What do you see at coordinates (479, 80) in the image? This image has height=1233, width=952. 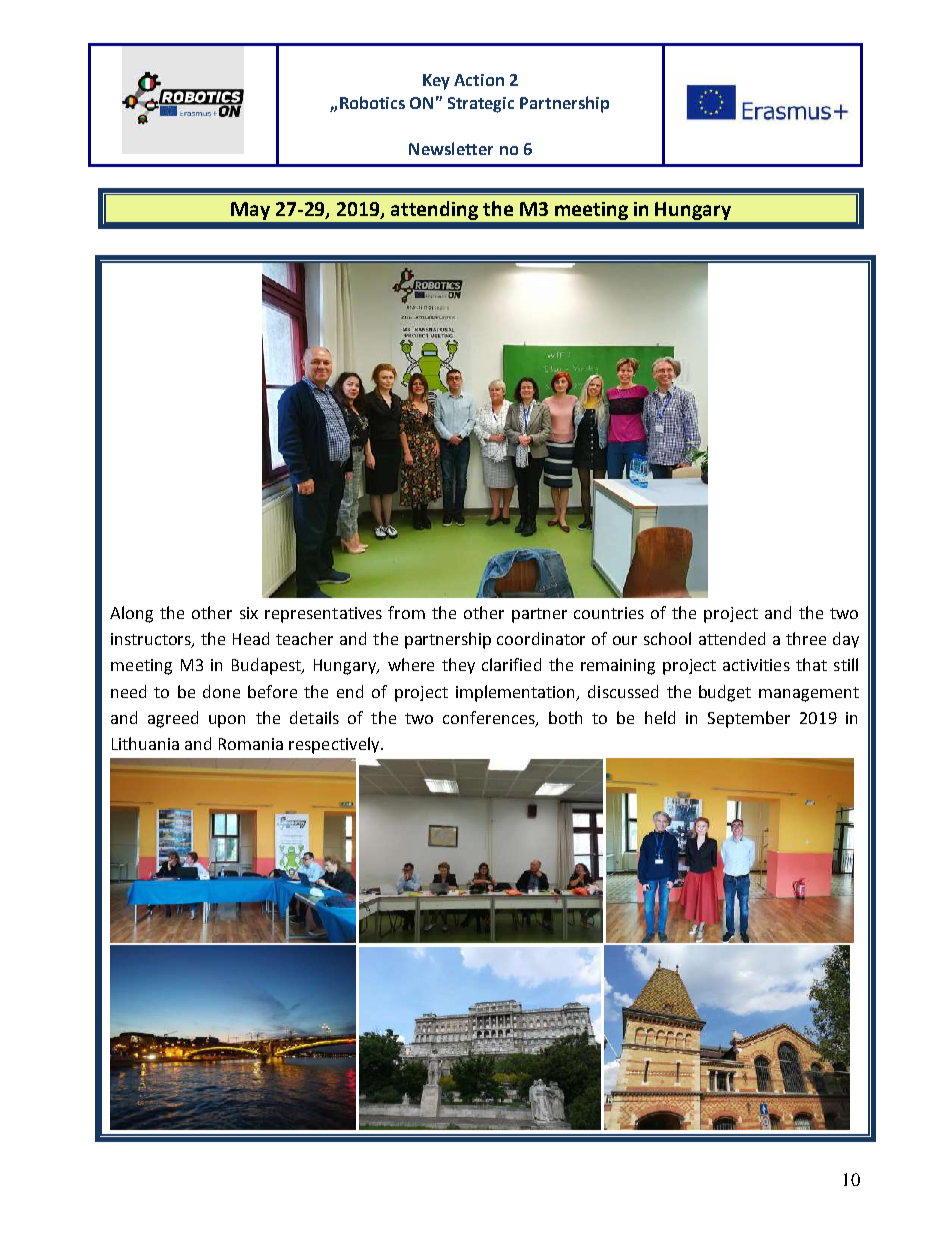 I see `Action` at bounding box center [479, 80].
